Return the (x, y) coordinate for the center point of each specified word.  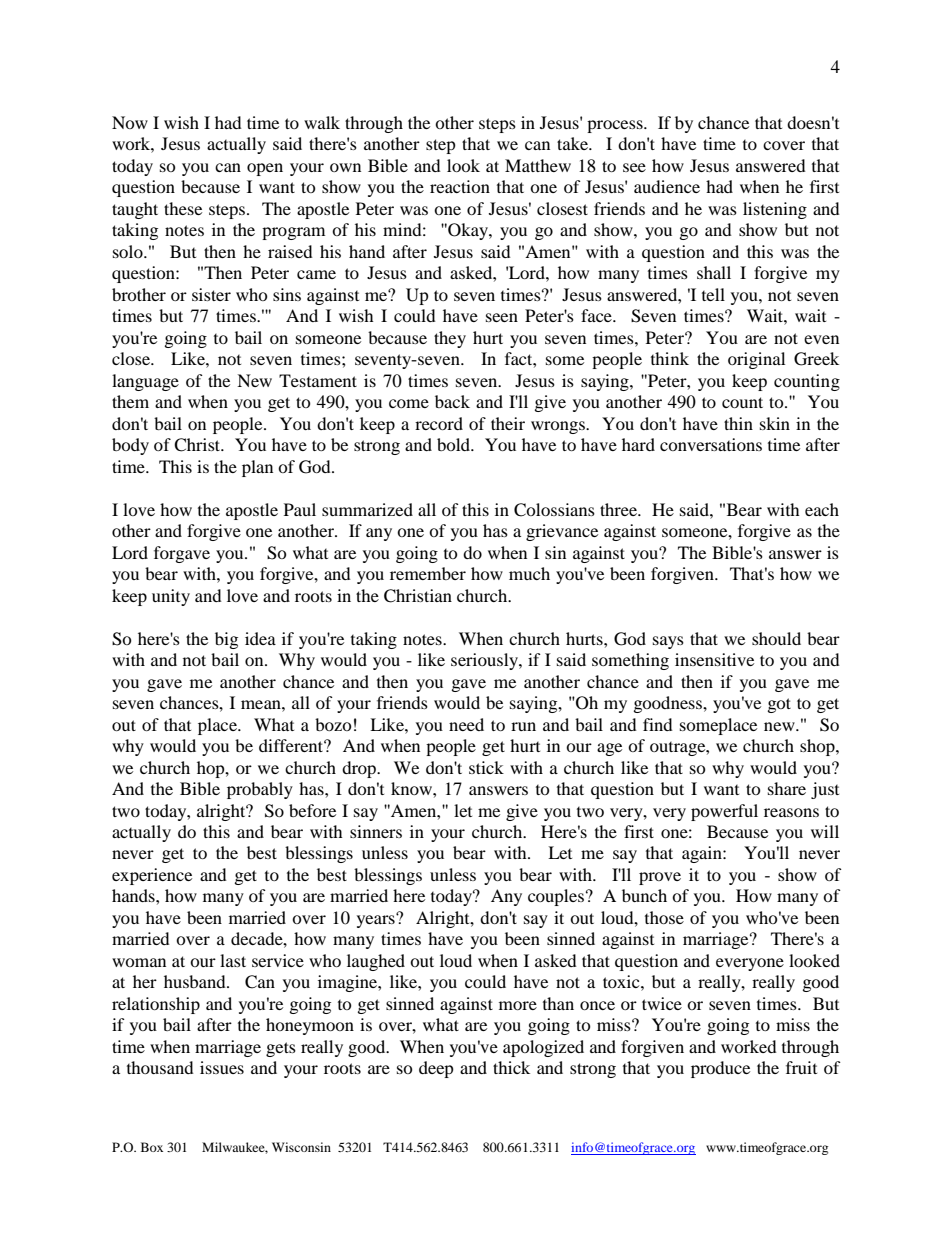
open (265, 169)
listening (775, 210)
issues (222, 1067)
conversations (711, 444)
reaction (460, 186)
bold (455, 444)
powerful (724, 812)
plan (257, 468)
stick (486, 767)
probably (260, 790)
